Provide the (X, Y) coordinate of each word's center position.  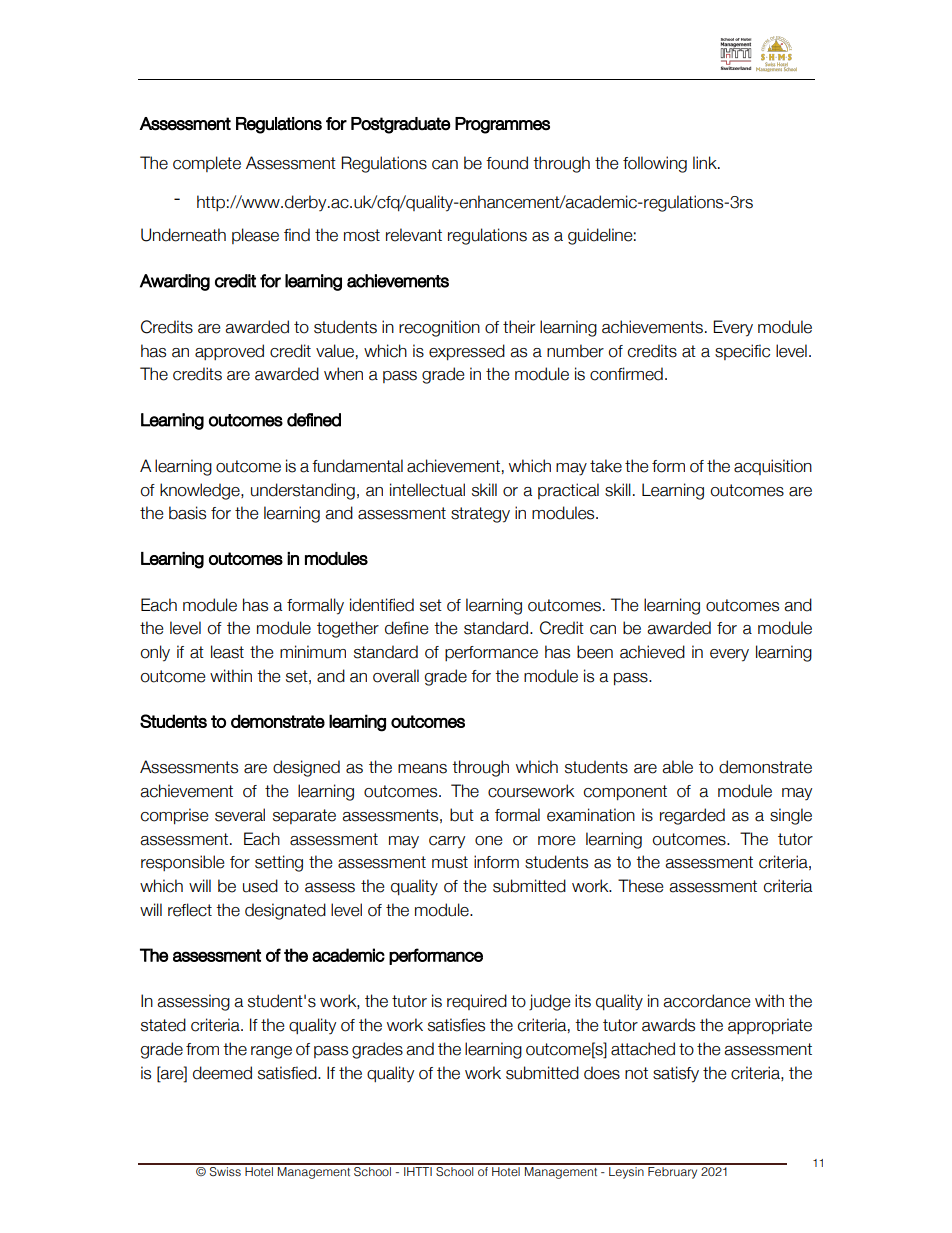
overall (396, 676)
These (640, 886)
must (450, 862)
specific (742, 352)
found (507, 163)
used (260, 886)
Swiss (225, 1170)
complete (207, 164)
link (706, 162)
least (227, 652)
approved (229, 352)
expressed (467, 352)
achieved (652, 652)
